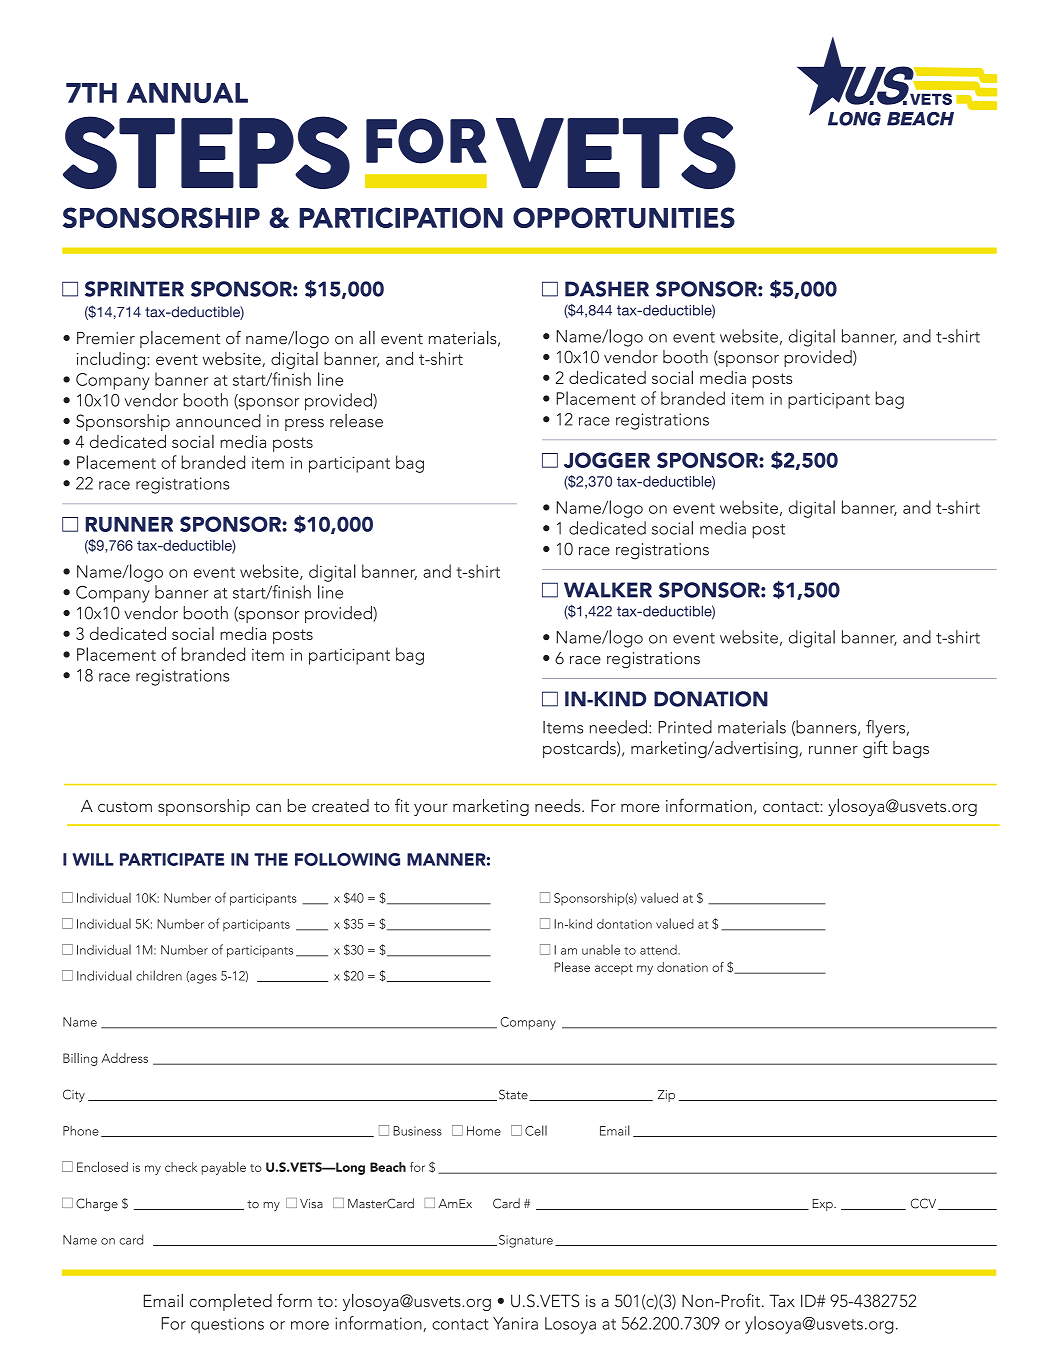 Image resolution: width=1059 pixels, height=1370 pixels. What do you see at coordinates (536, 1130) in the page?
I see `Cell` at bounding box center [536, 1130].
